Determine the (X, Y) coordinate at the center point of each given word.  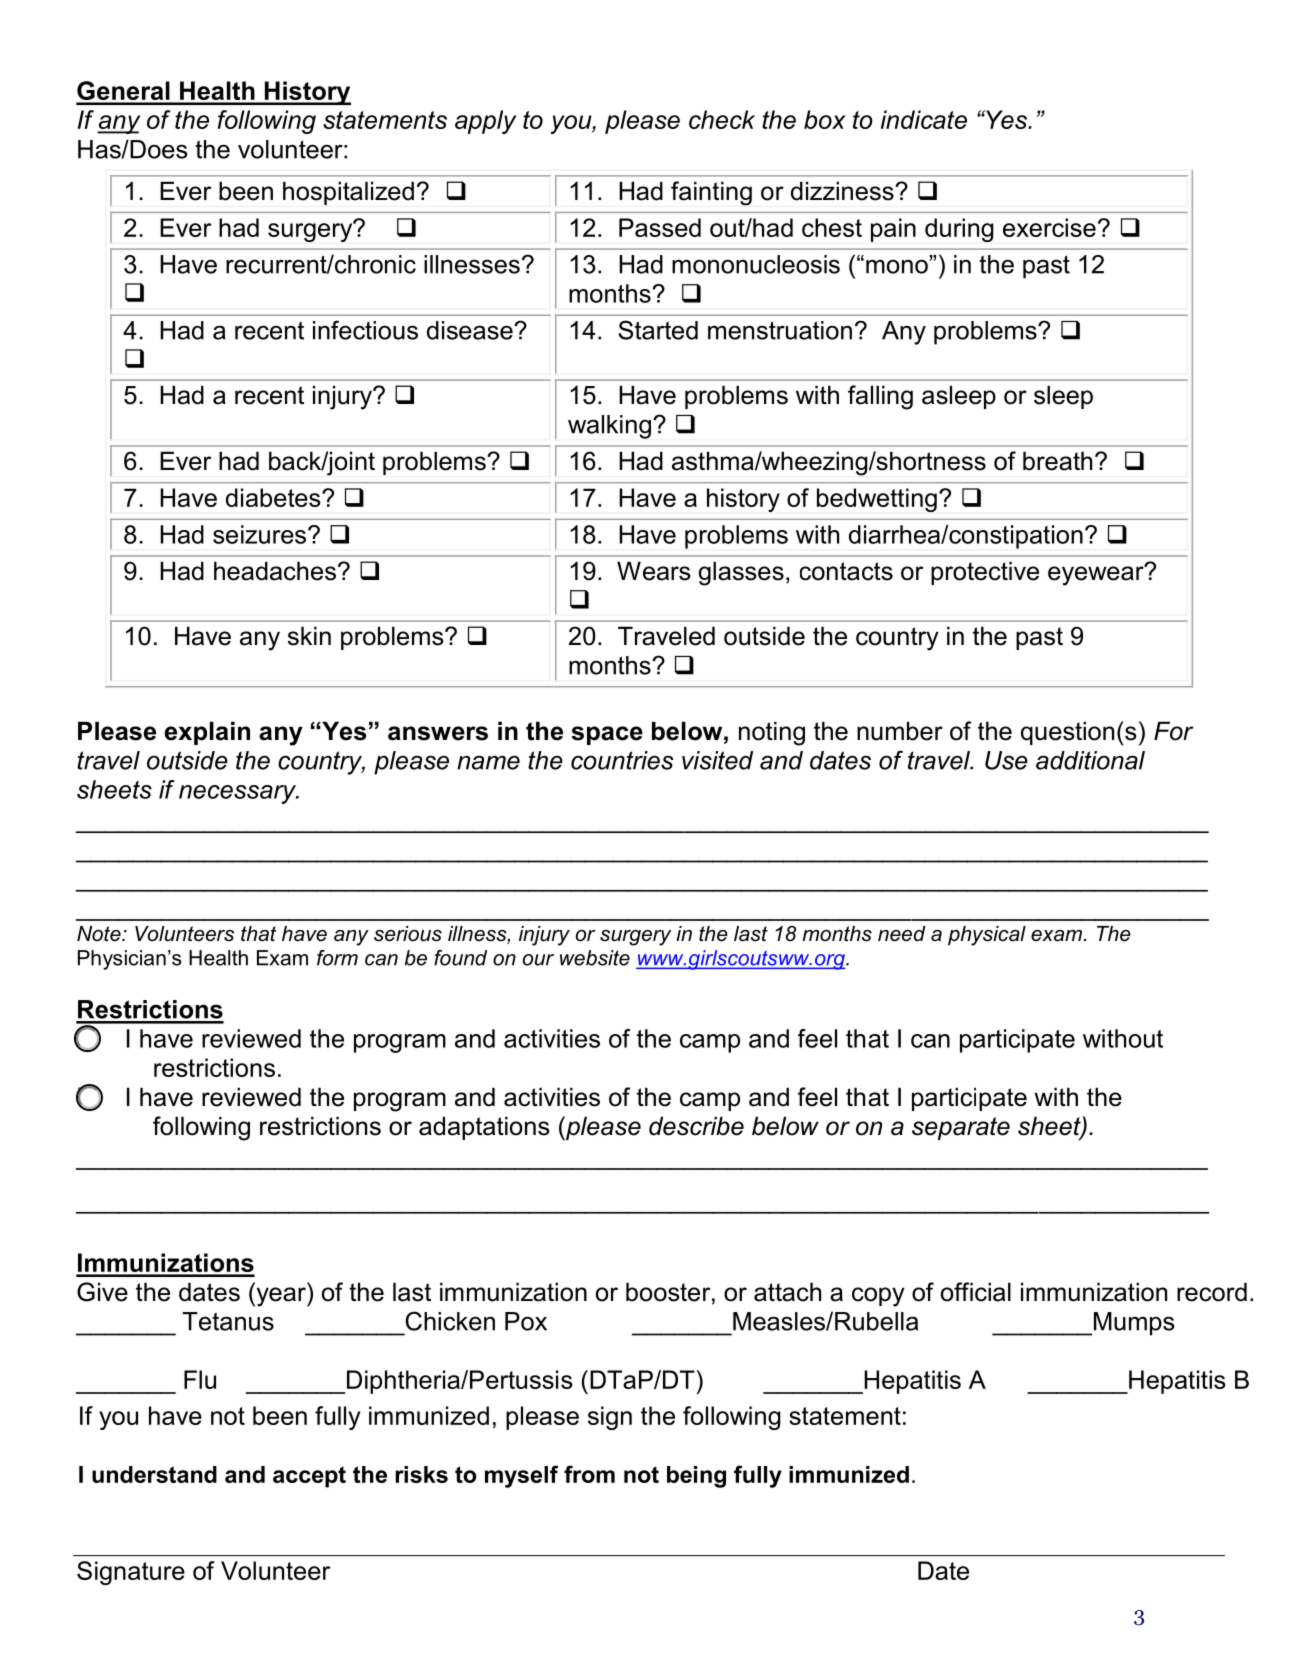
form (337, 958)
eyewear (1097, 575)
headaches (275, 571)
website (595, 958)
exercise (1049, 227)
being (696, 1477)
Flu (200, 1379)
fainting (711, 193)
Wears (653, 571)
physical (987, 936)
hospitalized (348, 193)
